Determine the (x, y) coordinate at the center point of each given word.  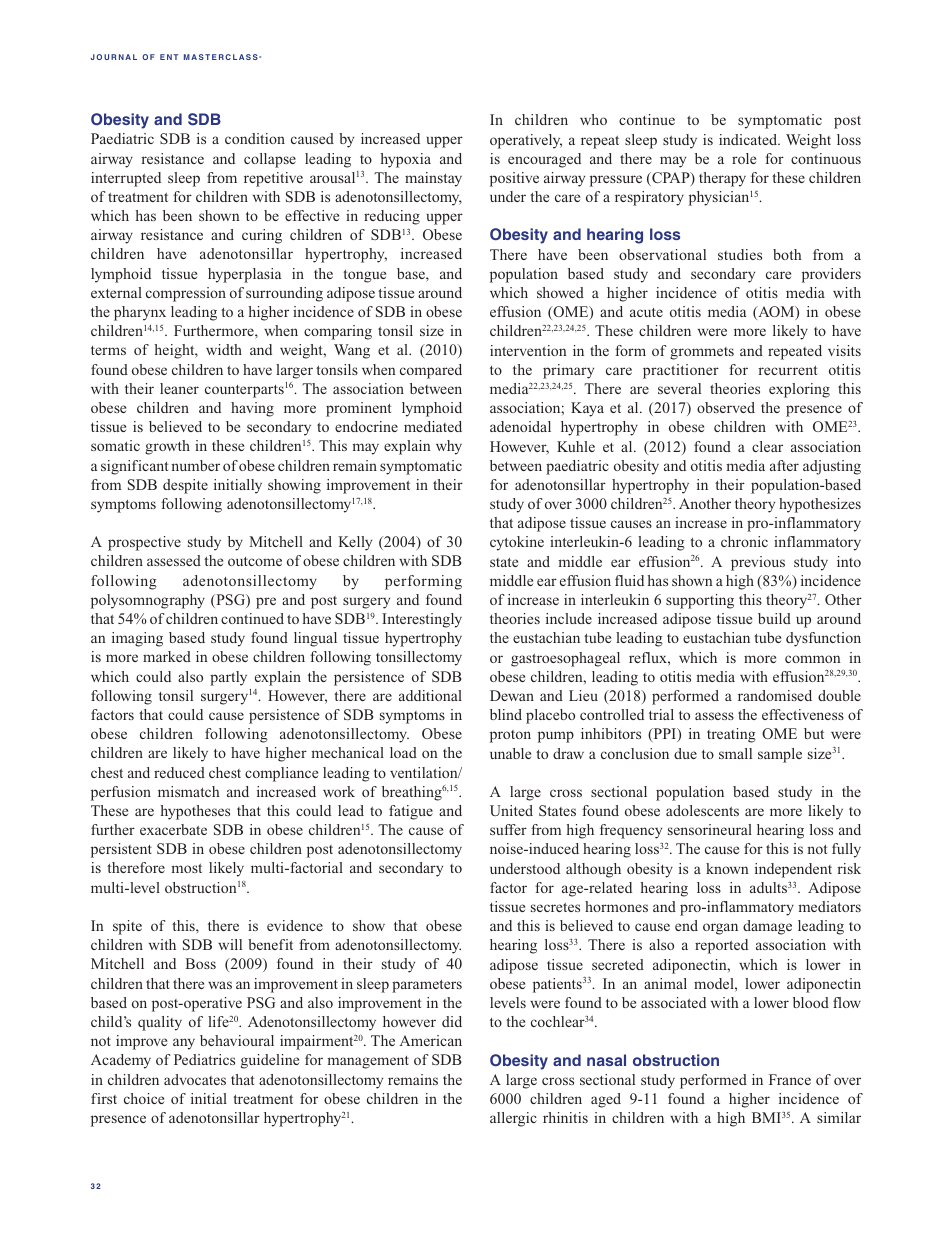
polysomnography (148, 601)
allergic (513, 1119)
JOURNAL (114, 57)
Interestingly (422, 620)
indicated (749, 139)
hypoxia (406, 160)
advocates (195, 1079)
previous (758, 563)
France (790, 1079)
